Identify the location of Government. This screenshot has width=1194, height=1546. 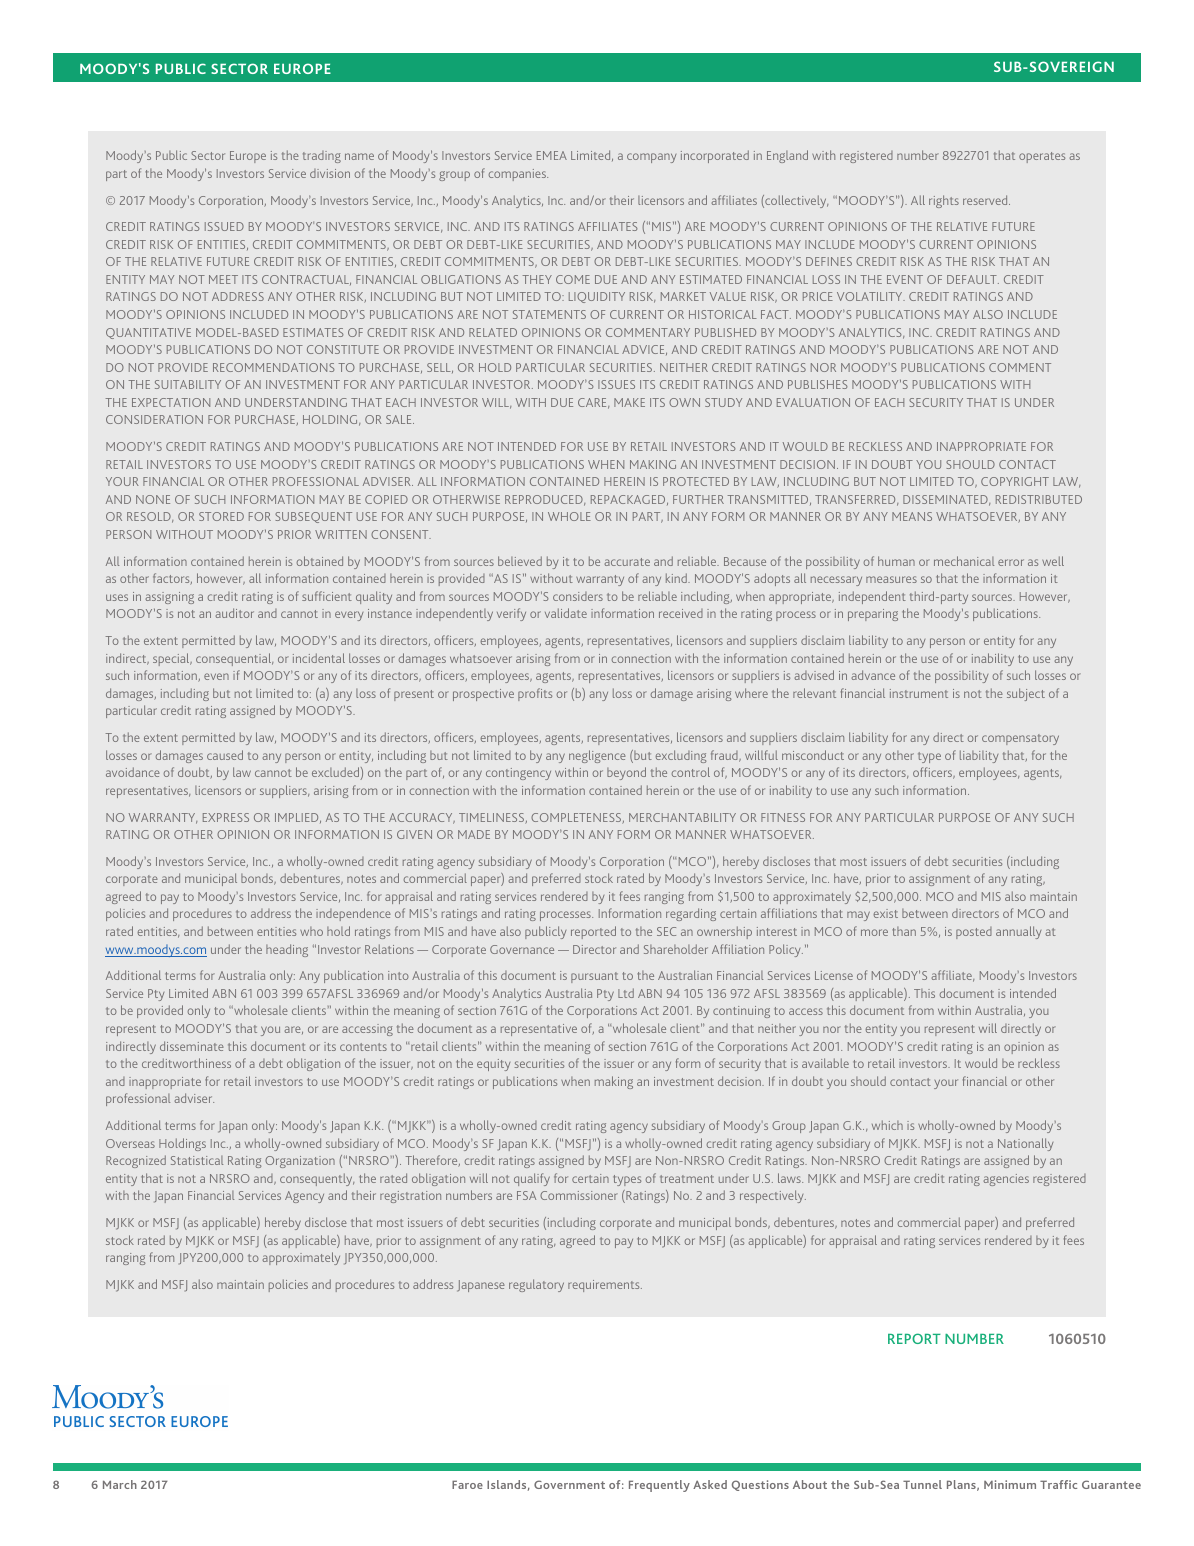
(569, 1484).
